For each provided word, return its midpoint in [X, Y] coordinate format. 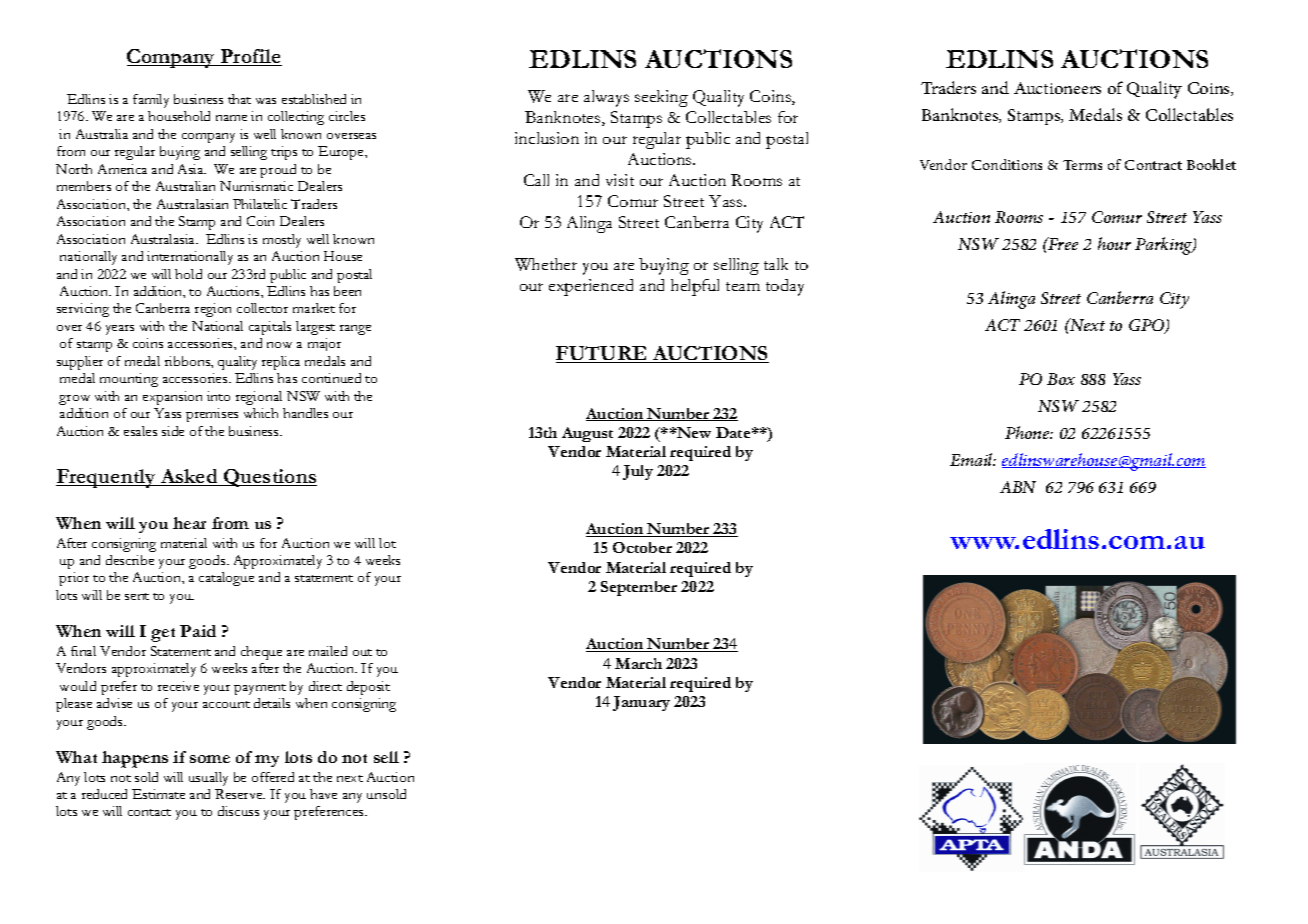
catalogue [226, 579]
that [239, 99]
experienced [591, 287]
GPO [1148, 326]
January [641, 703]
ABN [1018, 487]
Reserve [240, 794]
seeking [661, 98]
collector [262, 308]
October [642, 547]
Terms [1082, 165]
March [638, 663]
